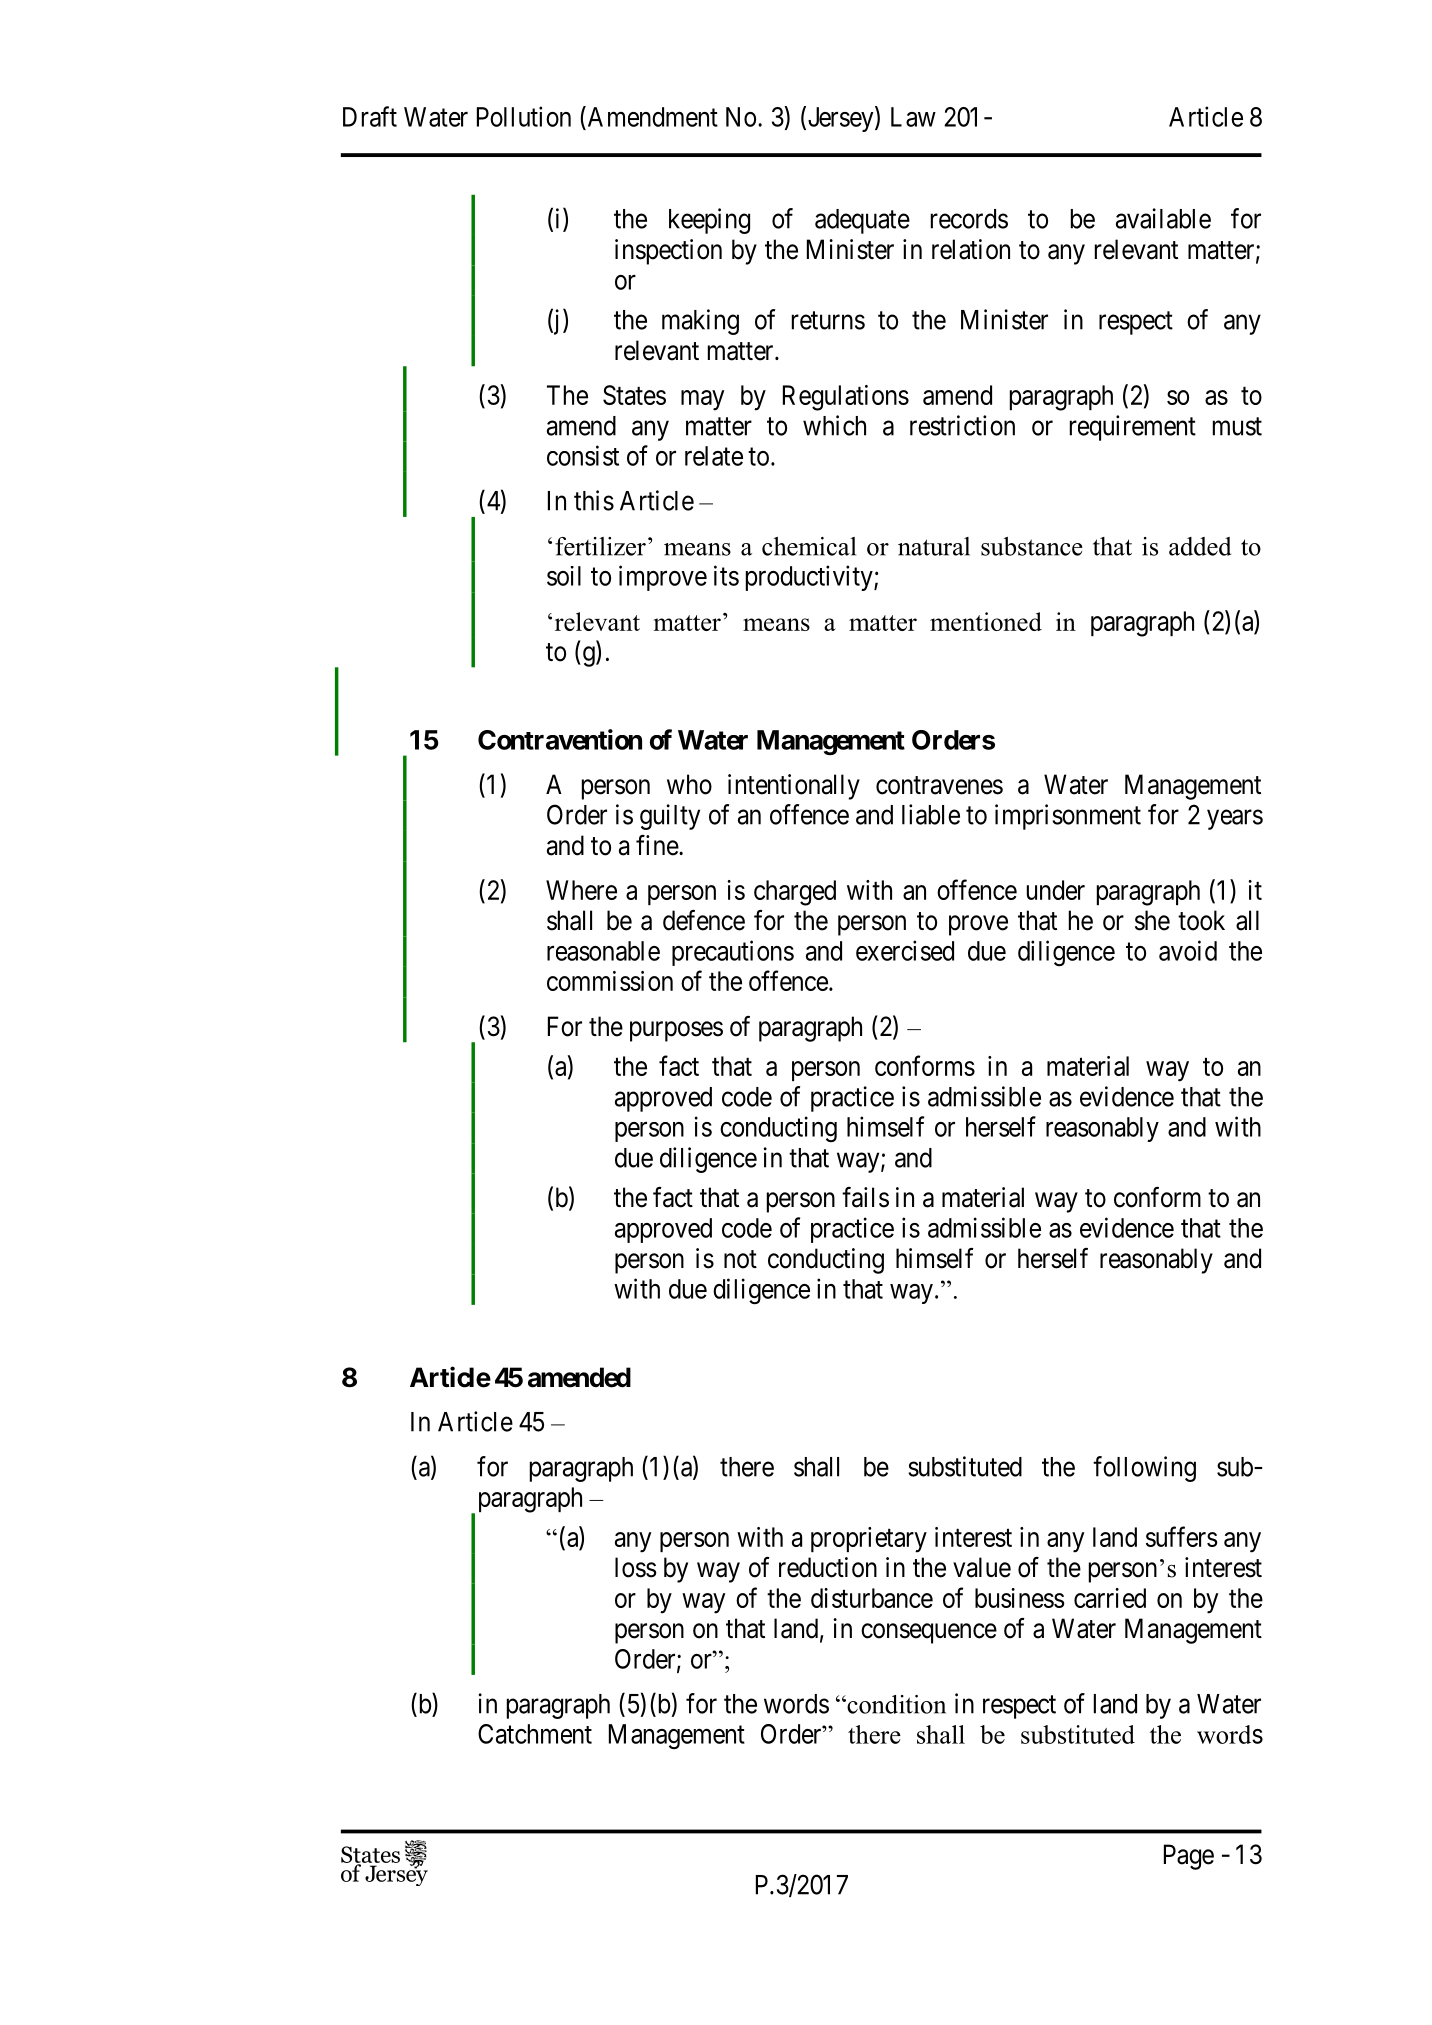 The width and height of the page is (1432, 2025). I want to click on adequate, so click(862, 221).
